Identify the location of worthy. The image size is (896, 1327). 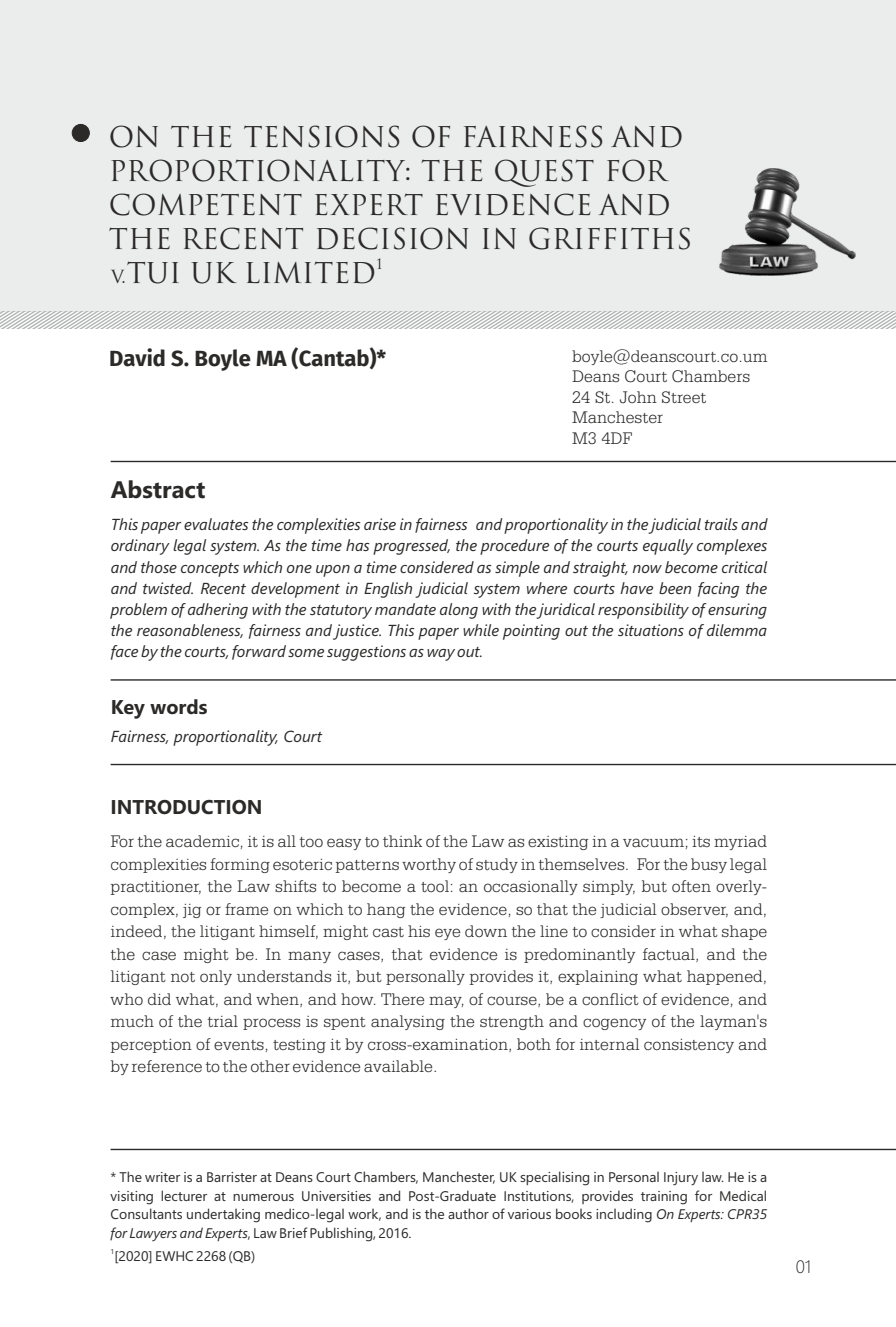
(429, 865).
